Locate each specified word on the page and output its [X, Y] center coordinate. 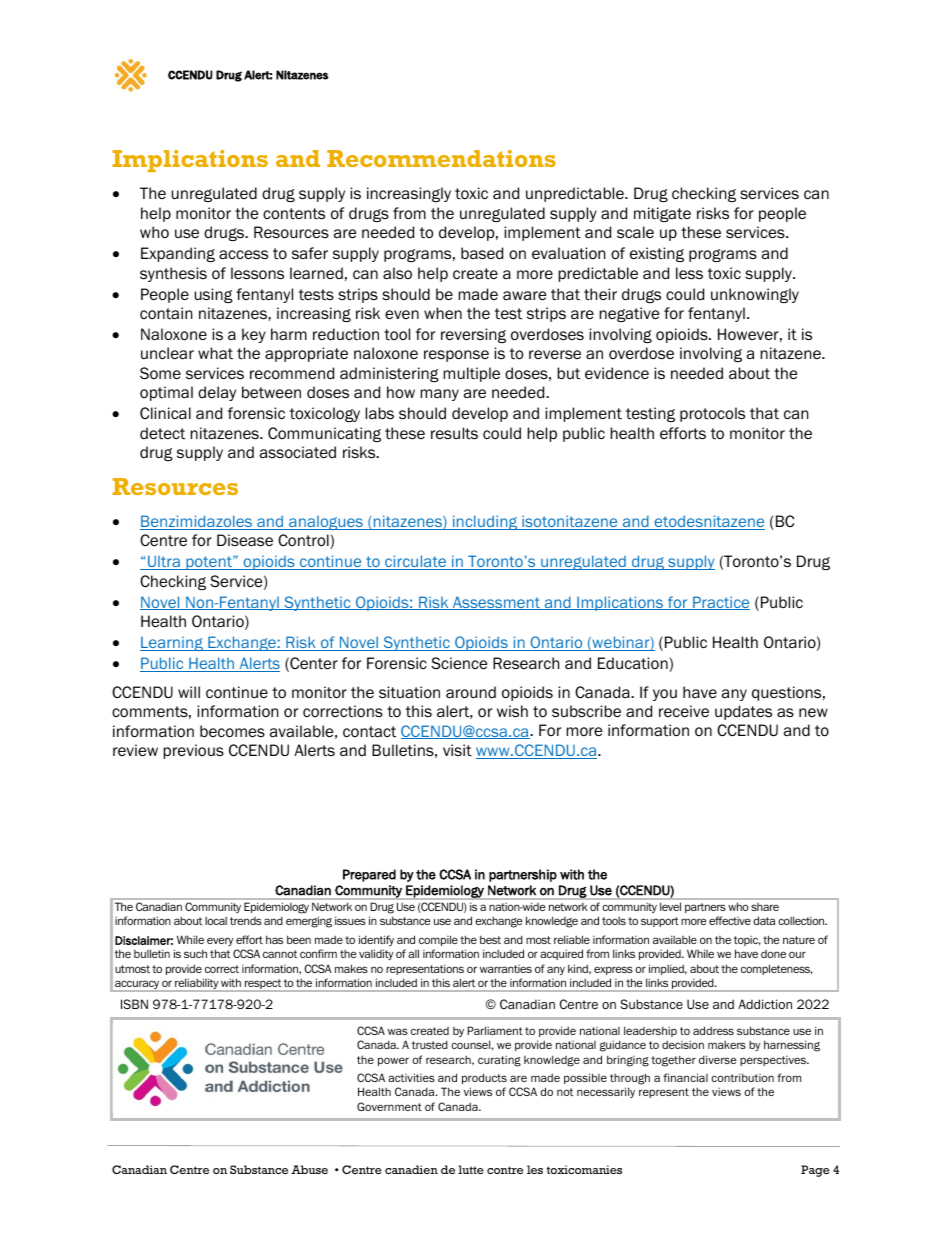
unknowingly [755, 295]
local [216, 921]
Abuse [309, 1169]
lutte [471, 1169]
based [482, 253]
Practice [720, 603]
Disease [245, 540]
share [765, 907]
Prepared [369, 875]
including [485, 522]
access [243, 255]
